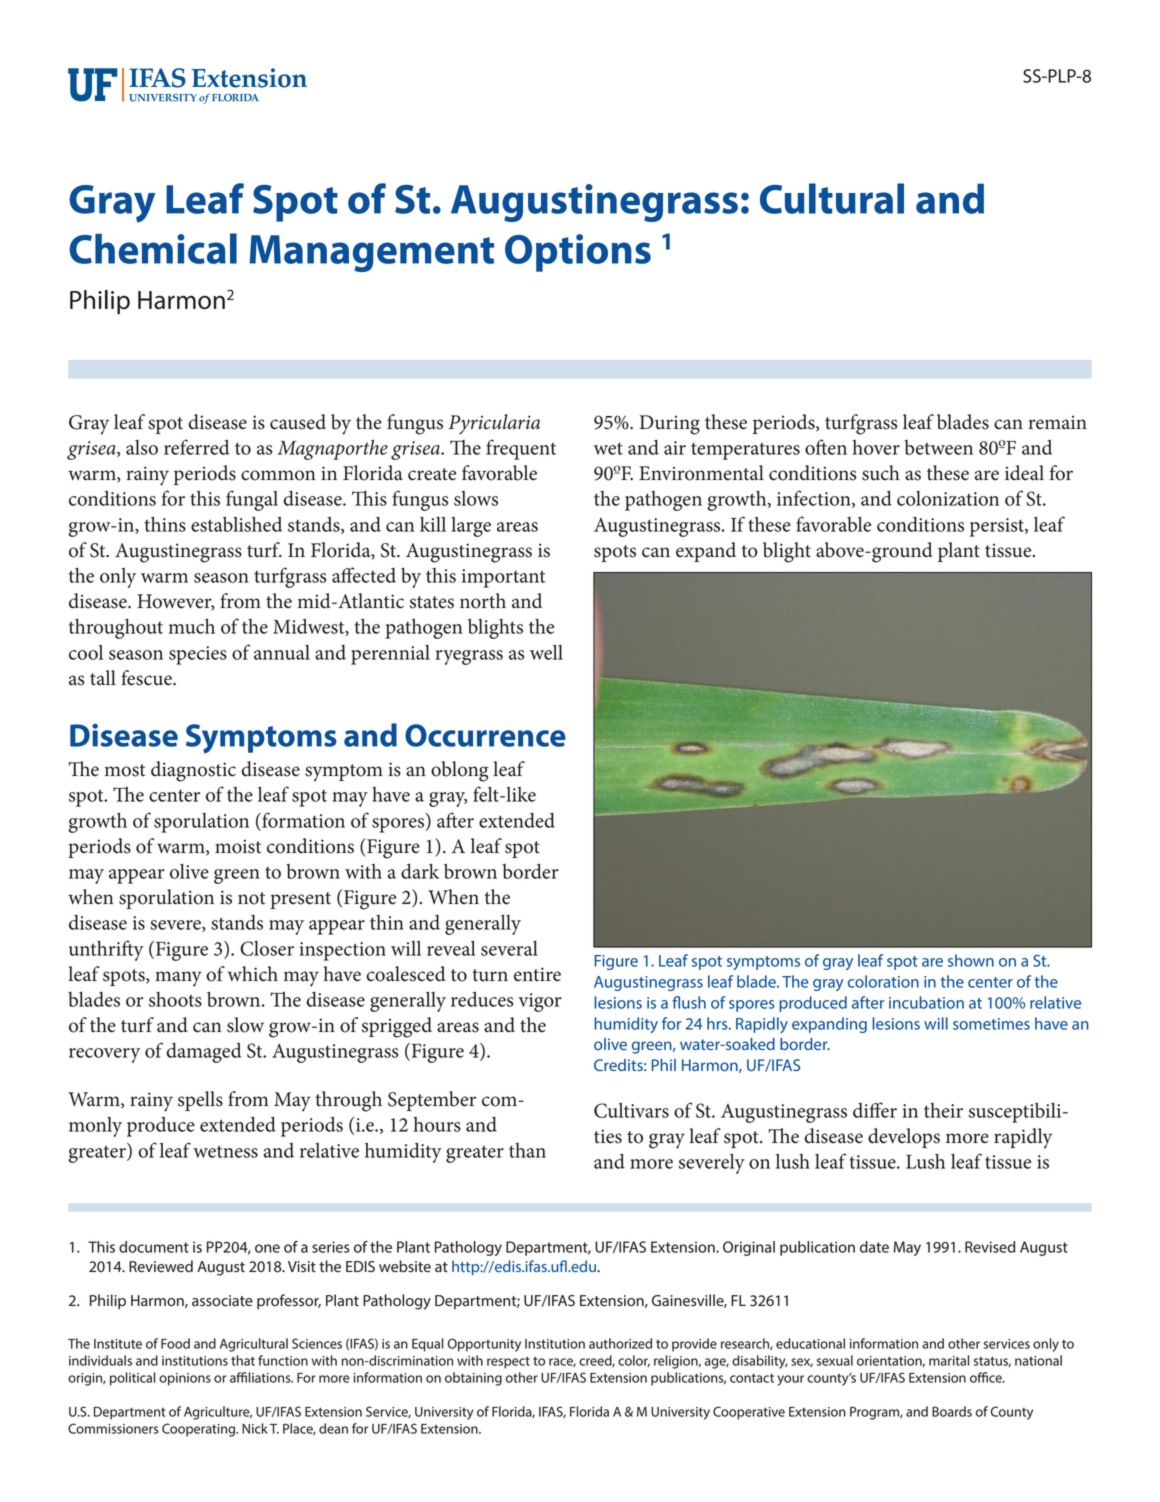 This document has width=1160, height=1502. Describe the element at coordinates (1057, 423) in the document. I see `remain` at that location.
